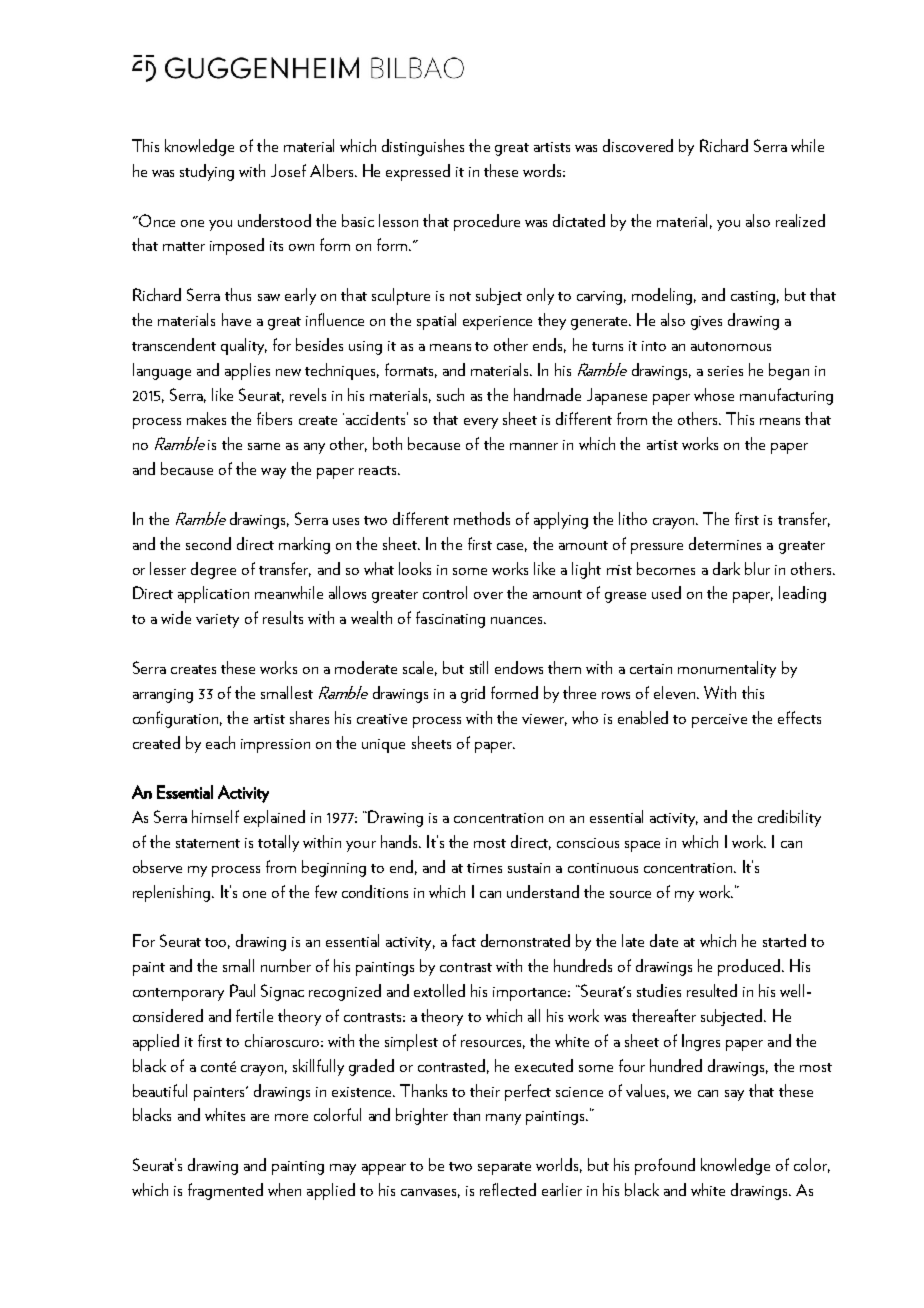 Image resolution: width=924 pixels, height=1308 pixels. What do you see at coordinates (504, 1168) in the image?
I see `separate` at bounding box center [504, 1168].
